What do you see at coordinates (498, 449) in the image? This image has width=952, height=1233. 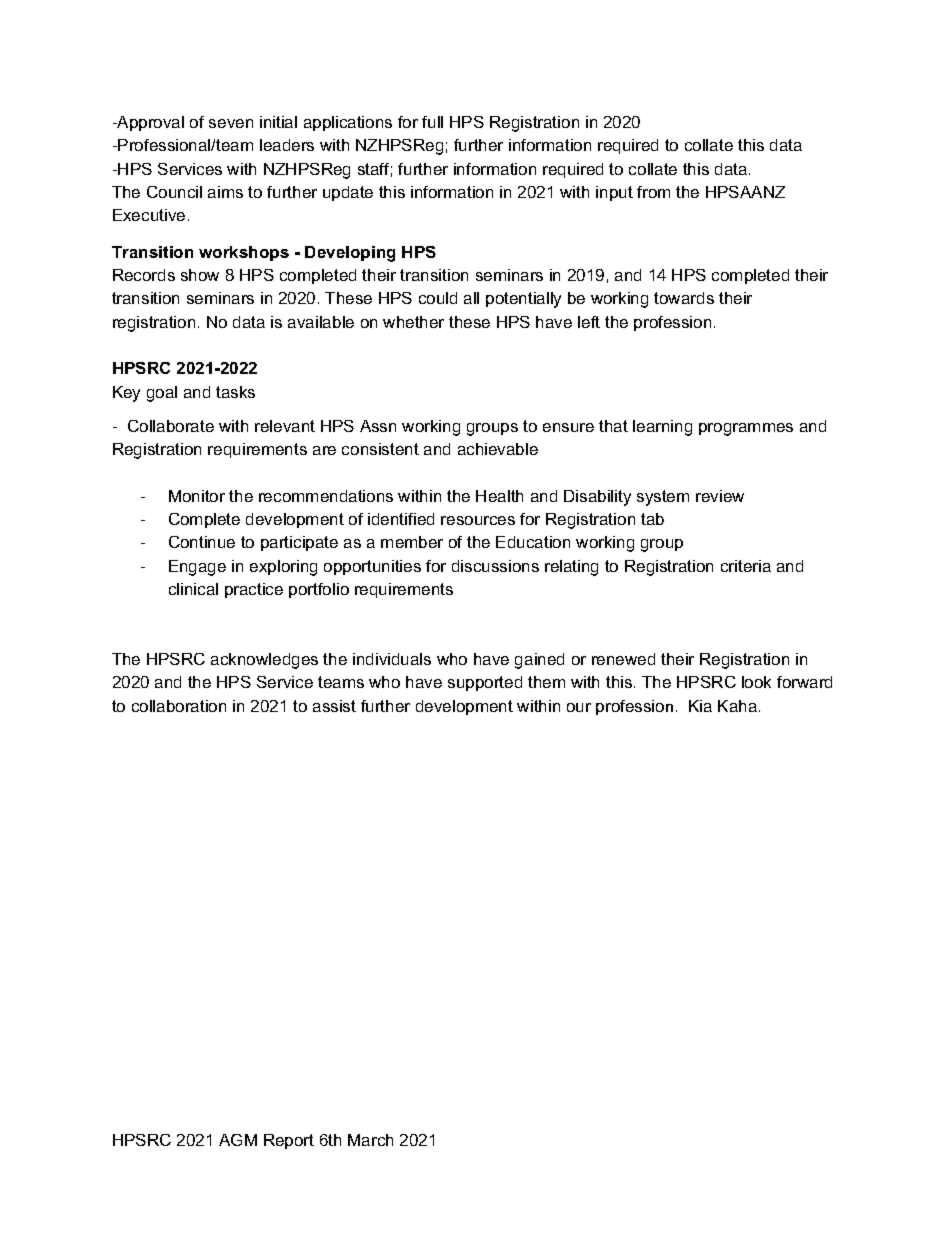 I see `achievable` at bounding box center [498, 449].
